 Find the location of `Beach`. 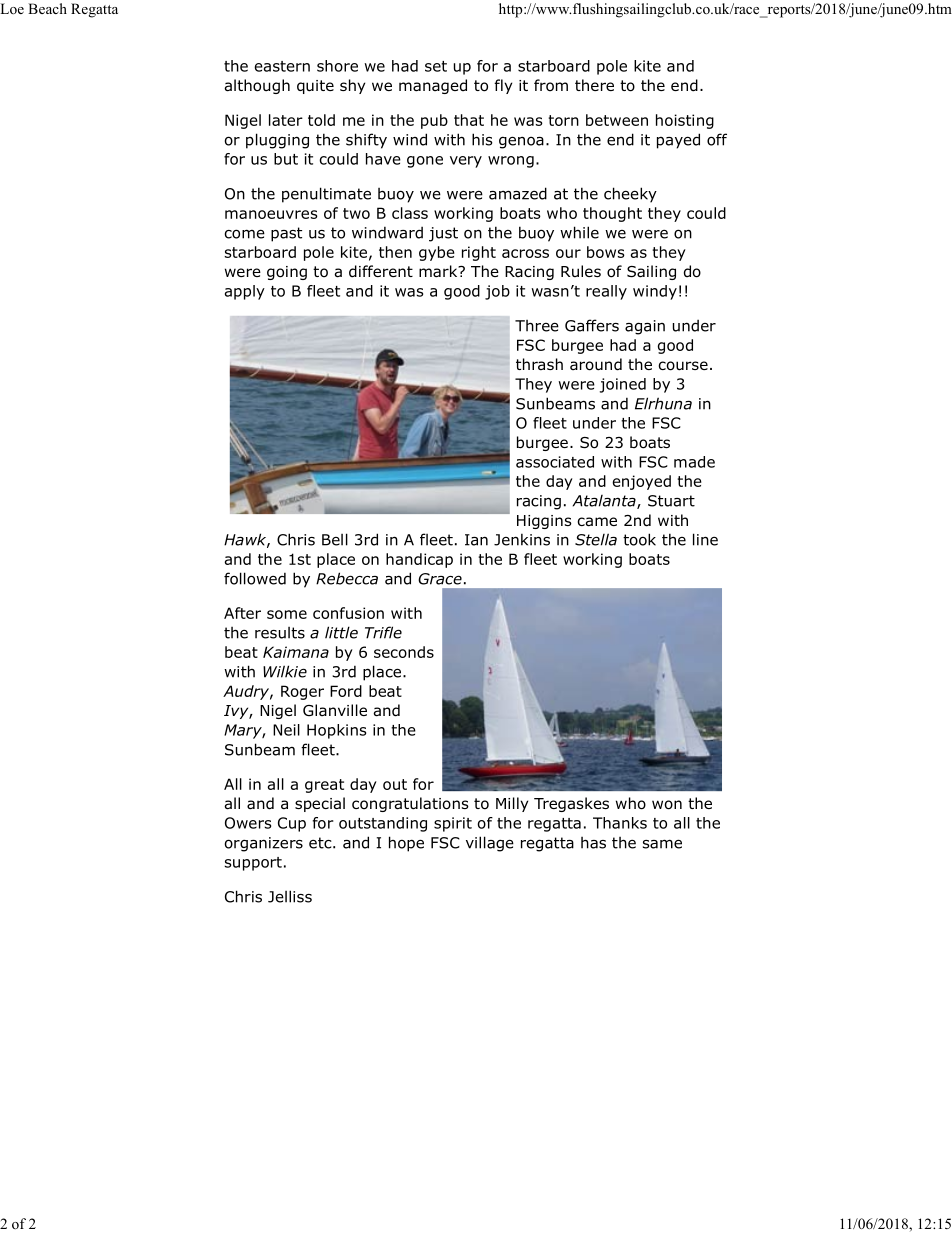

Beach is located at coordinates (47, 8).
